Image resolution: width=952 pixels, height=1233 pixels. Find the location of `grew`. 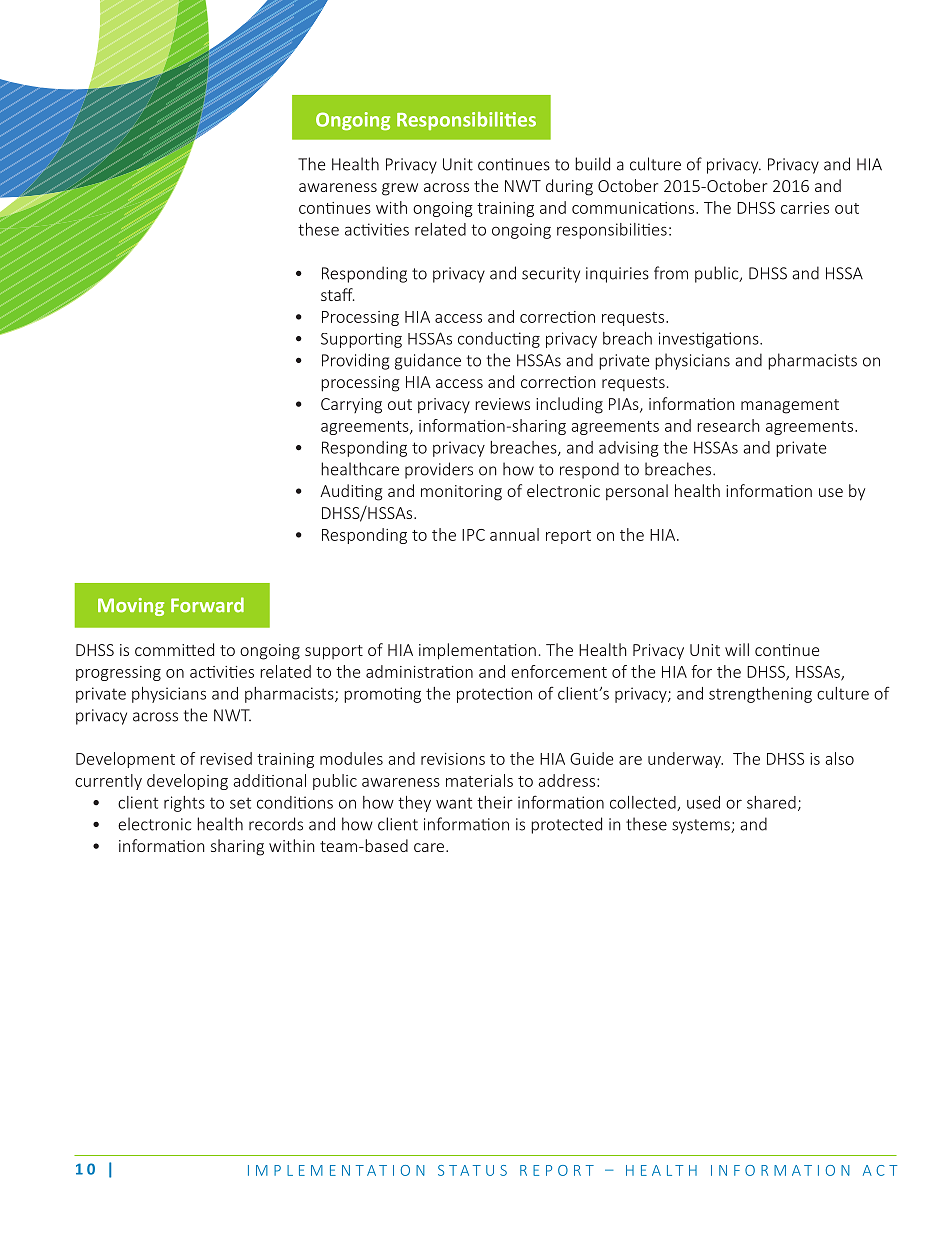

grew is located at coordinates (400, 189).
